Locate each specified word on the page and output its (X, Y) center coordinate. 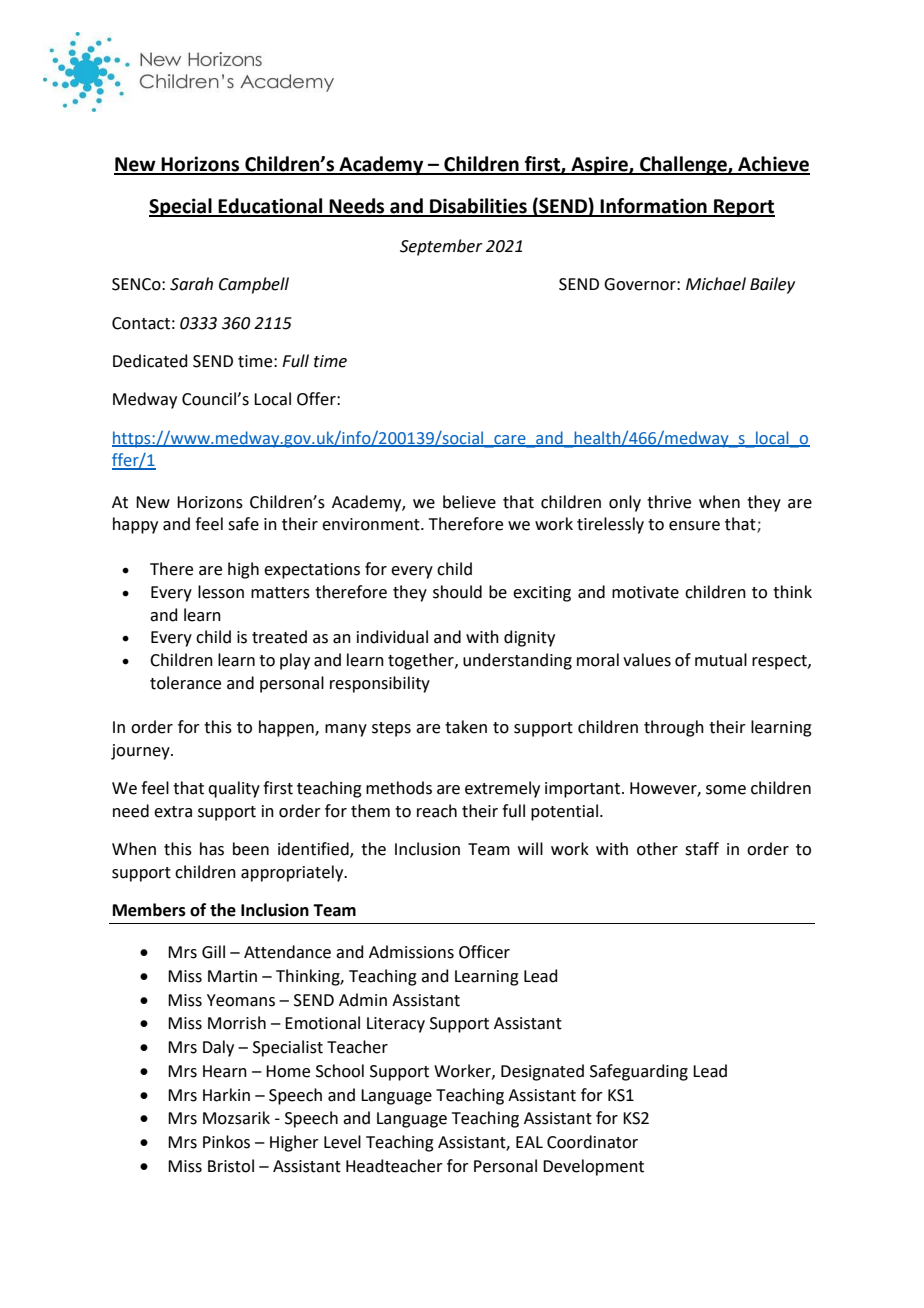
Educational (271, 207)
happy (135, 525)
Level (342, 1142)
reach (437, 811)
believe (469, 502)
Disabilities (478, 207)
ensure (694, 526)
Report (743, 208)
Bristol (231, 1166)
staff (702, 849)
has (212, 849)
